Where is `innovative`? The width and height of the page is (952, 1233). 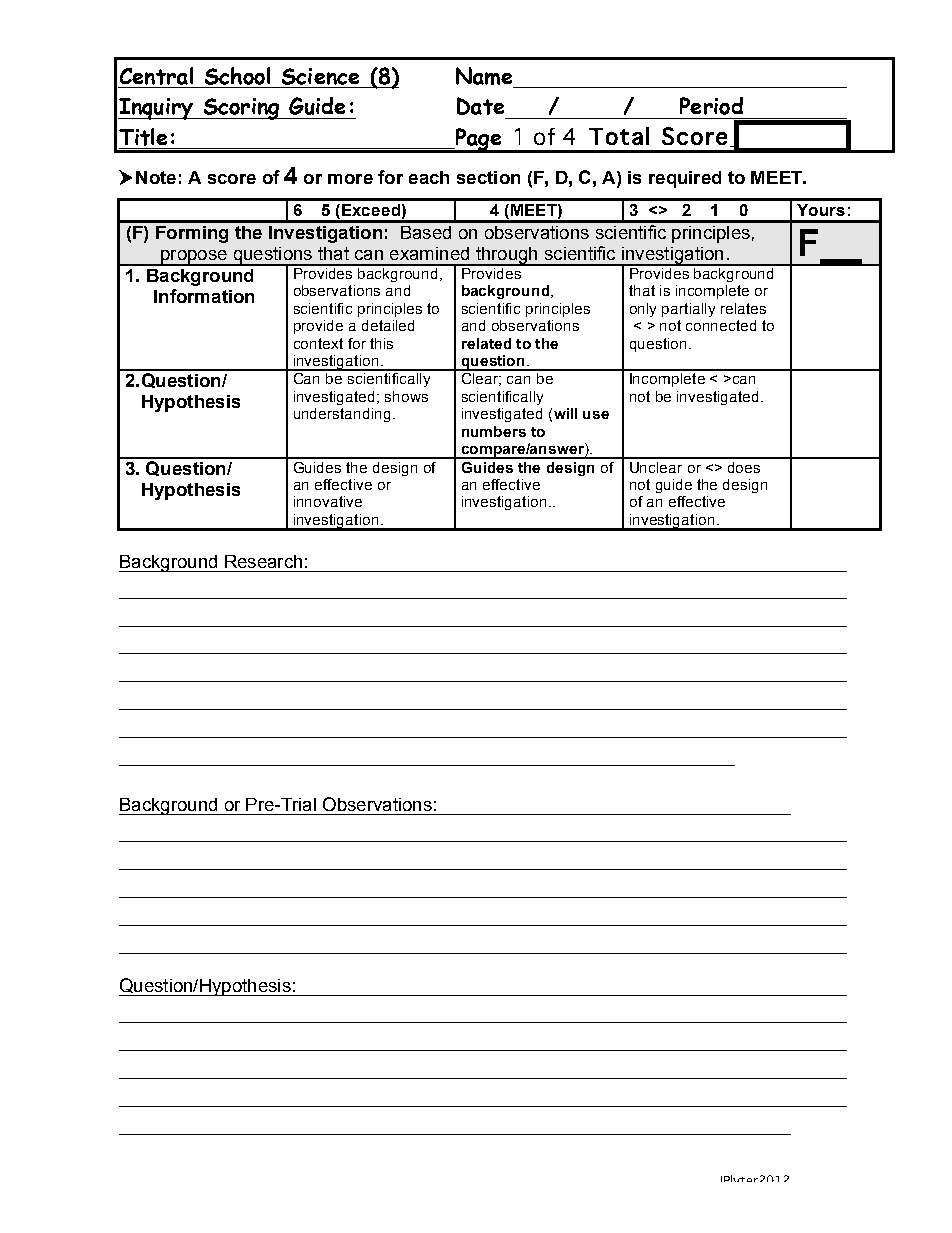 innovative is located at coordinates (328, 501).
